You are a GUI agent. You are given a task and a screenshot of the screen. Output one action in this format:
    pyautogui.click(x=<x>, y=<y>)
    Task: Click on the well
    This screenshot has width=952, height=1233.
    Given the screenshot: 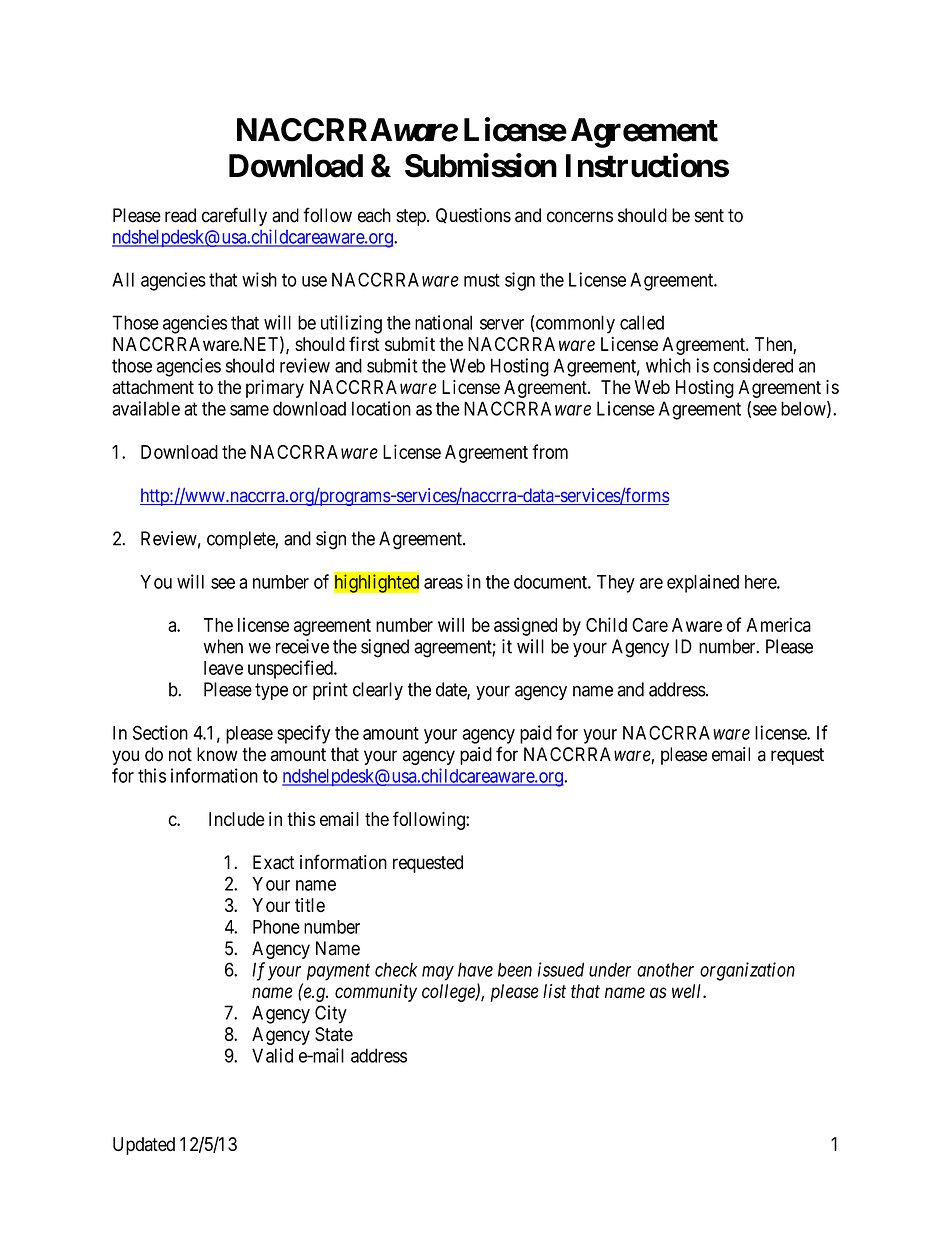 What is the action you would take?
    pyautogui.click(x=688, y=991)
